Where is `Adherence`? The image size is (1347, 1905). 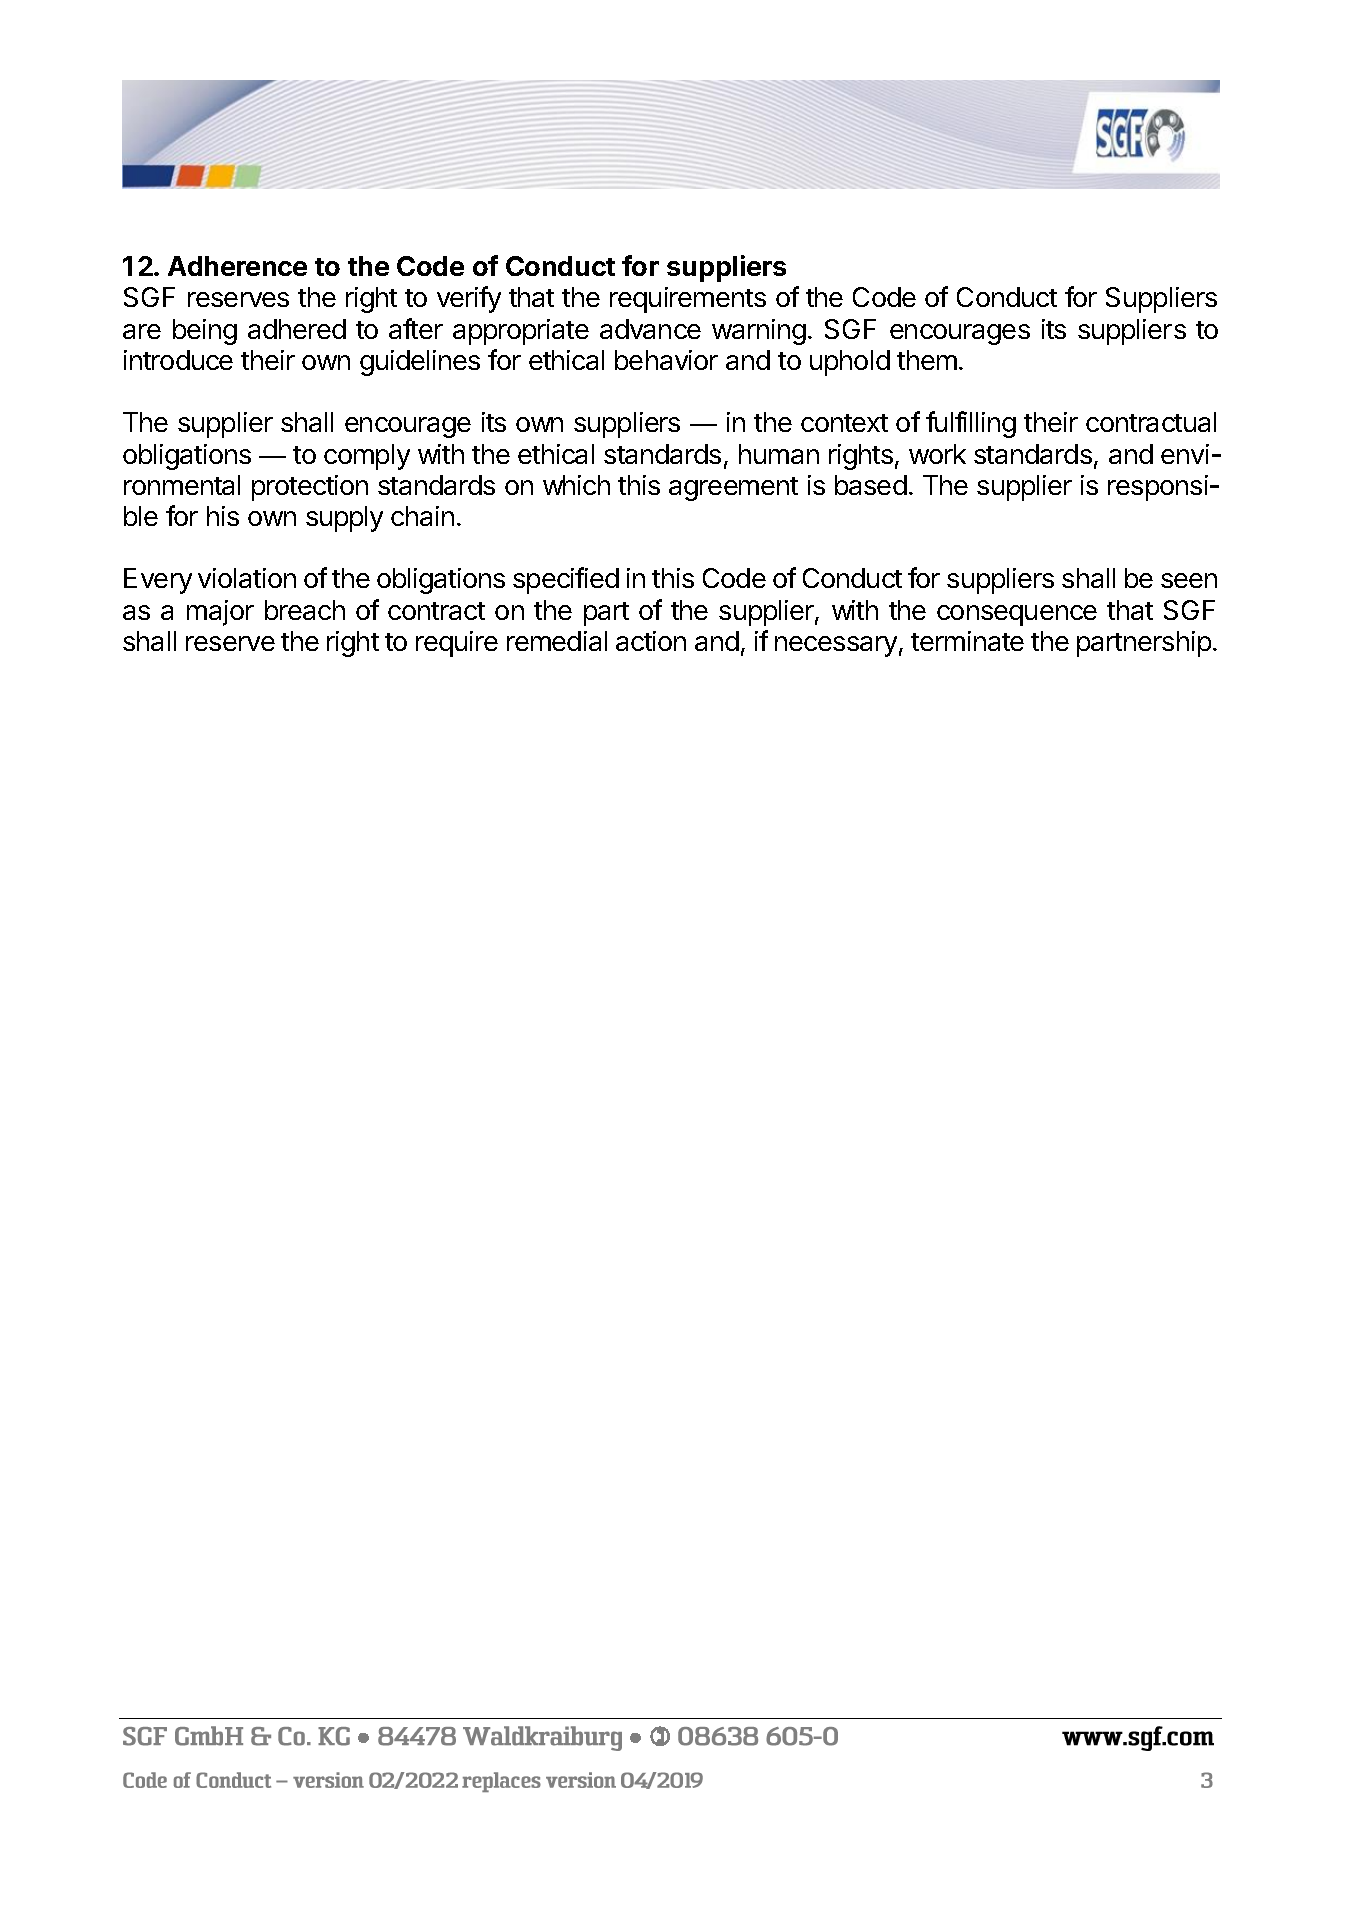 Adherence is located at coordinates (237, 266).
